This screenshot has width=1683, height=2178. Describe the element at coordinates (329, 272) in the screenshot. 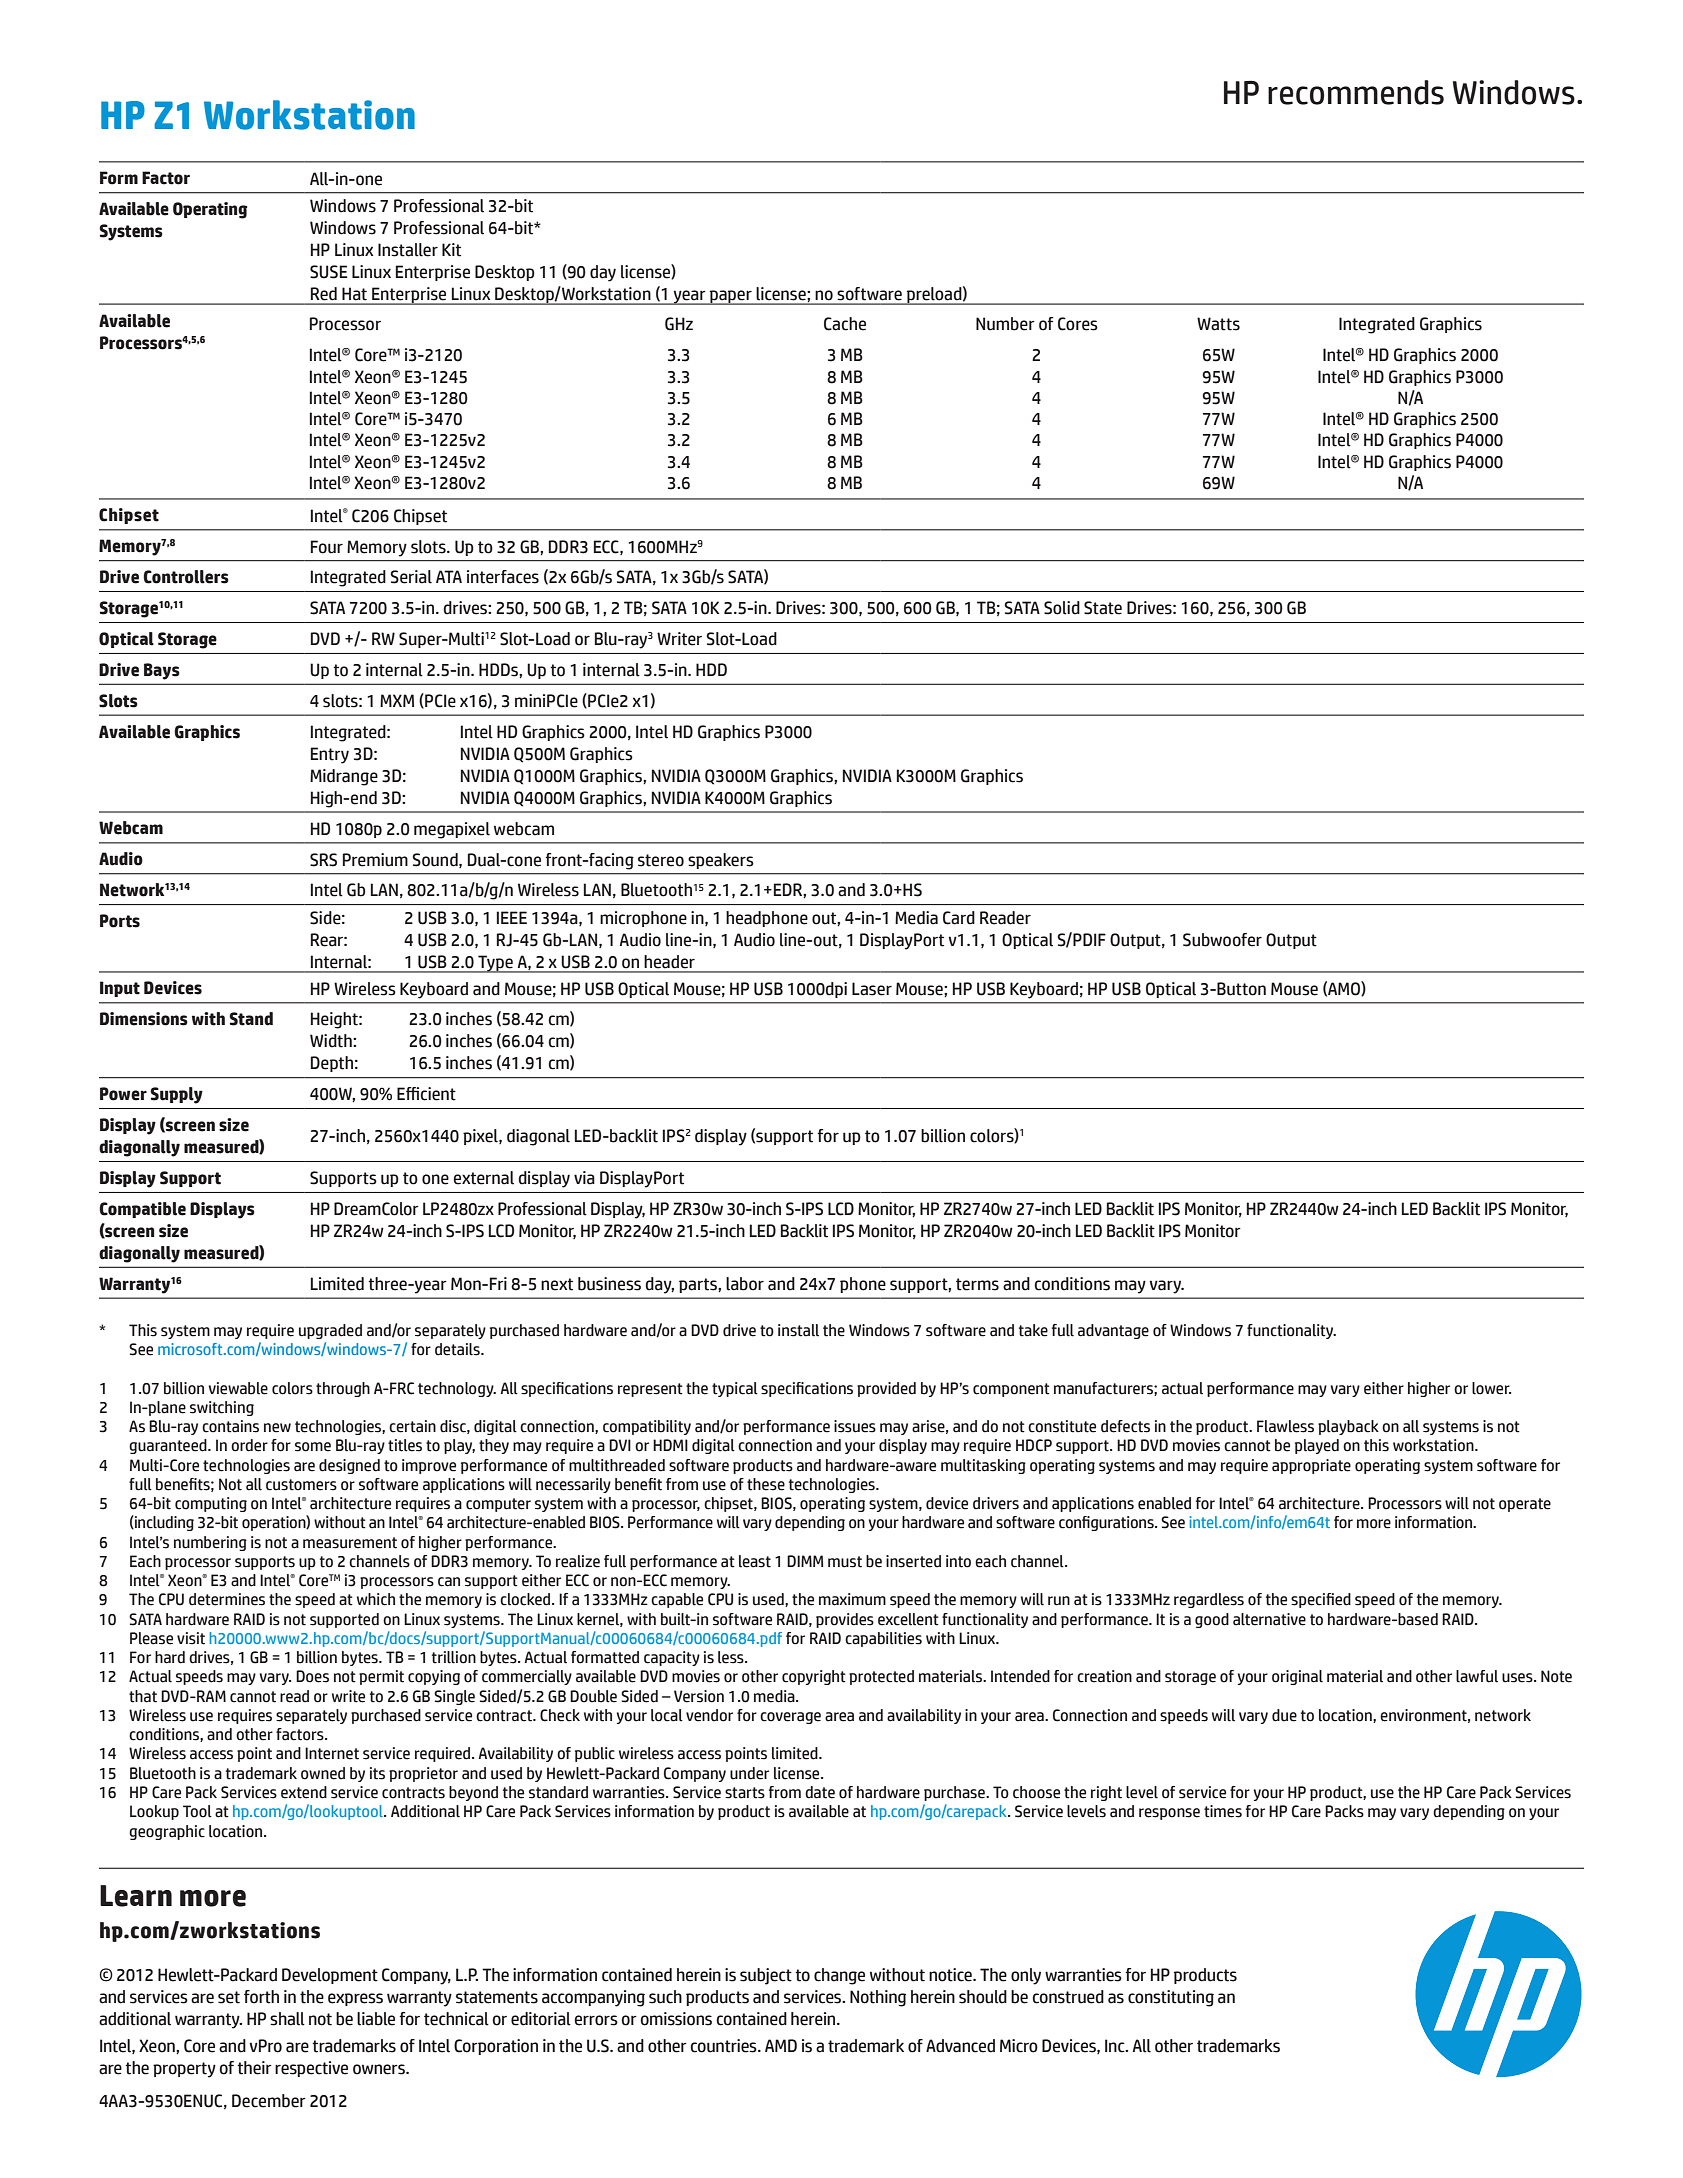

I see `SUSE` at that location.
